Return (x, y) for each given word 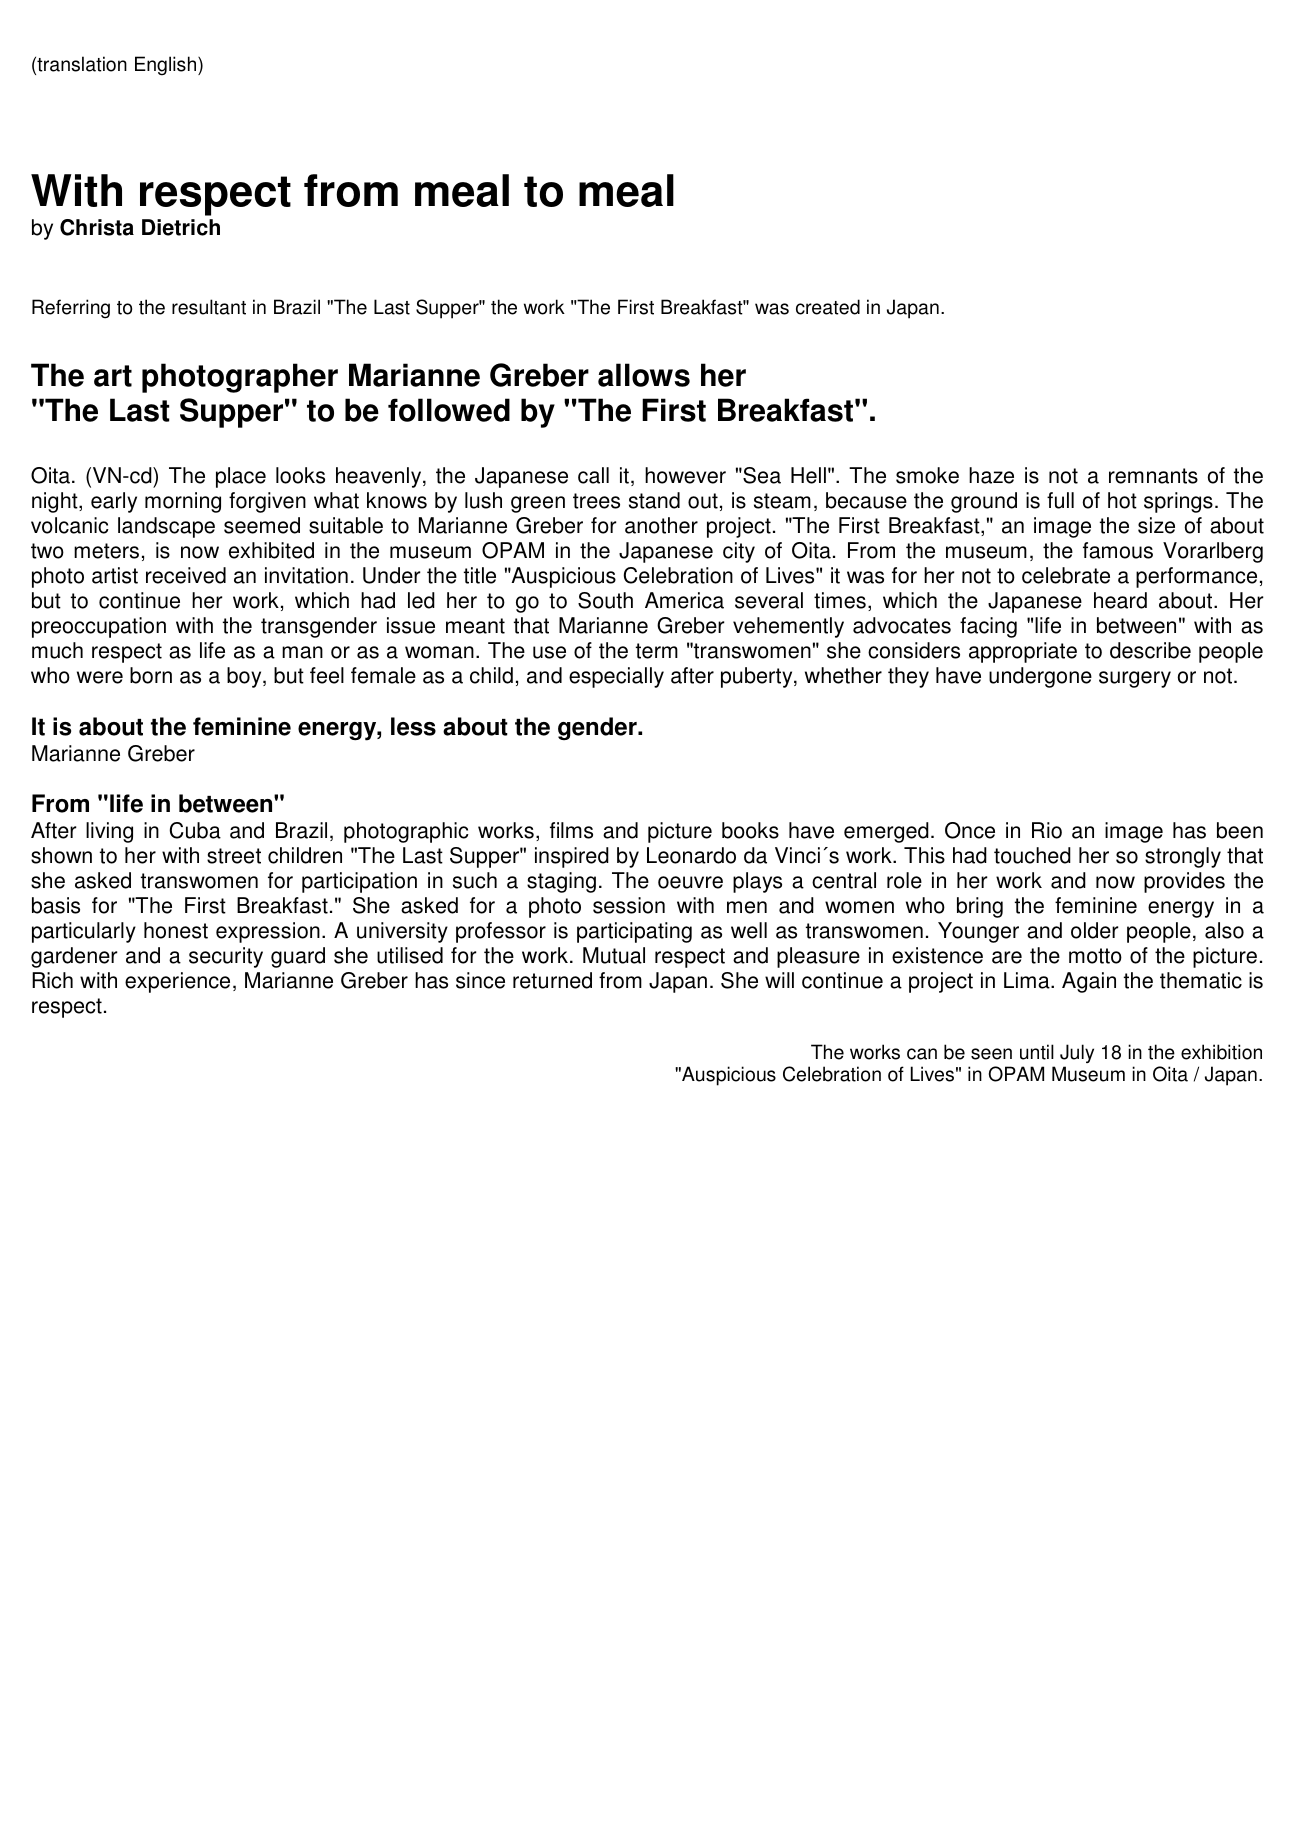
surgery (1135, 679)
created (828, 307)
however (685, 475)
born (151, 675)
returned (552, 980)
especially (616, 677)
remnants (1153, 476)
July (1077, 1053)
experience (177, 982)
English (167, 66)
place (241, 477)
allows (644, 375)
